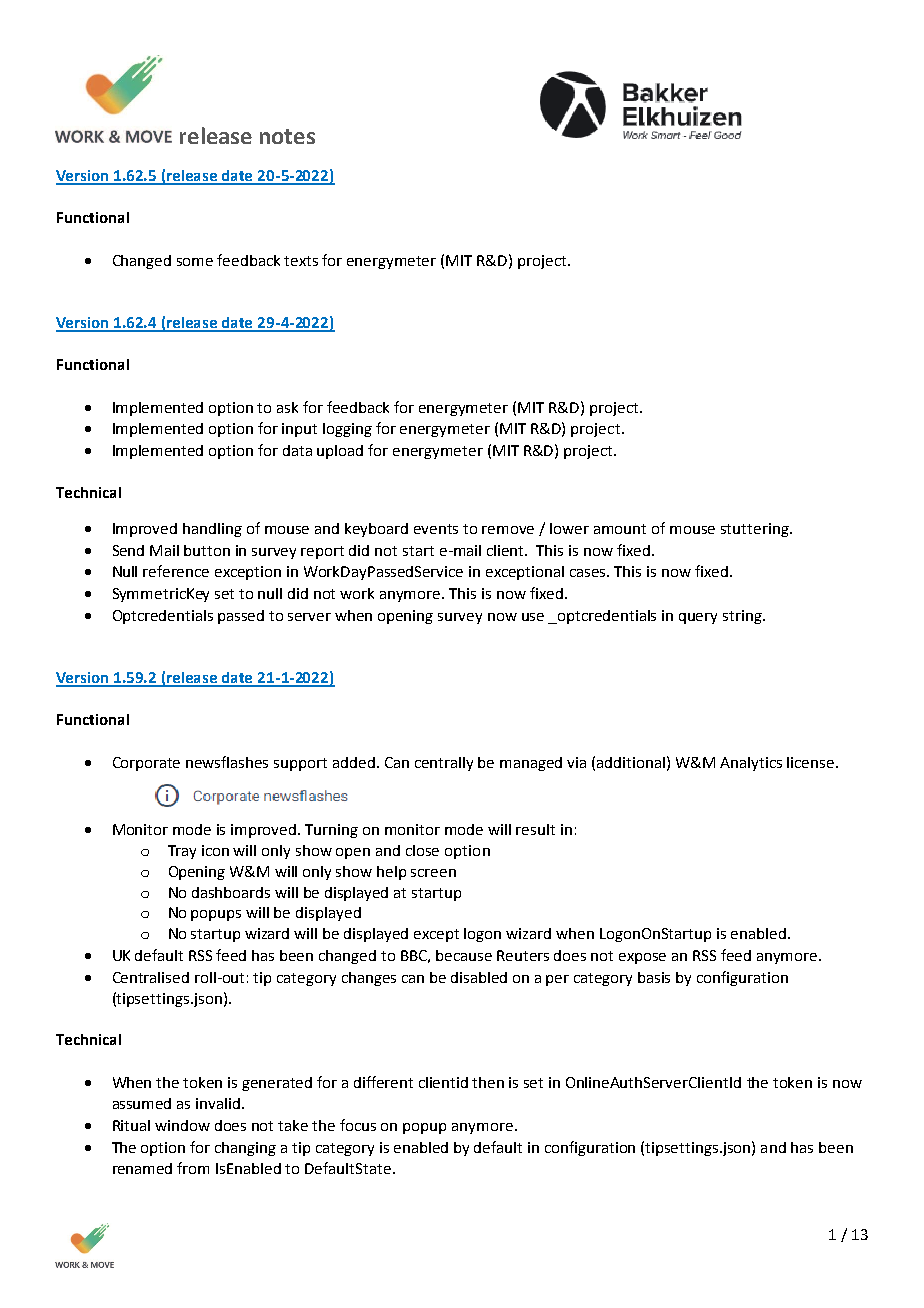 The width and height of the screenshot is (924, 1308). Describe the element at coordinates (182, 1125) in the screenshot. I see `window` at that location.
